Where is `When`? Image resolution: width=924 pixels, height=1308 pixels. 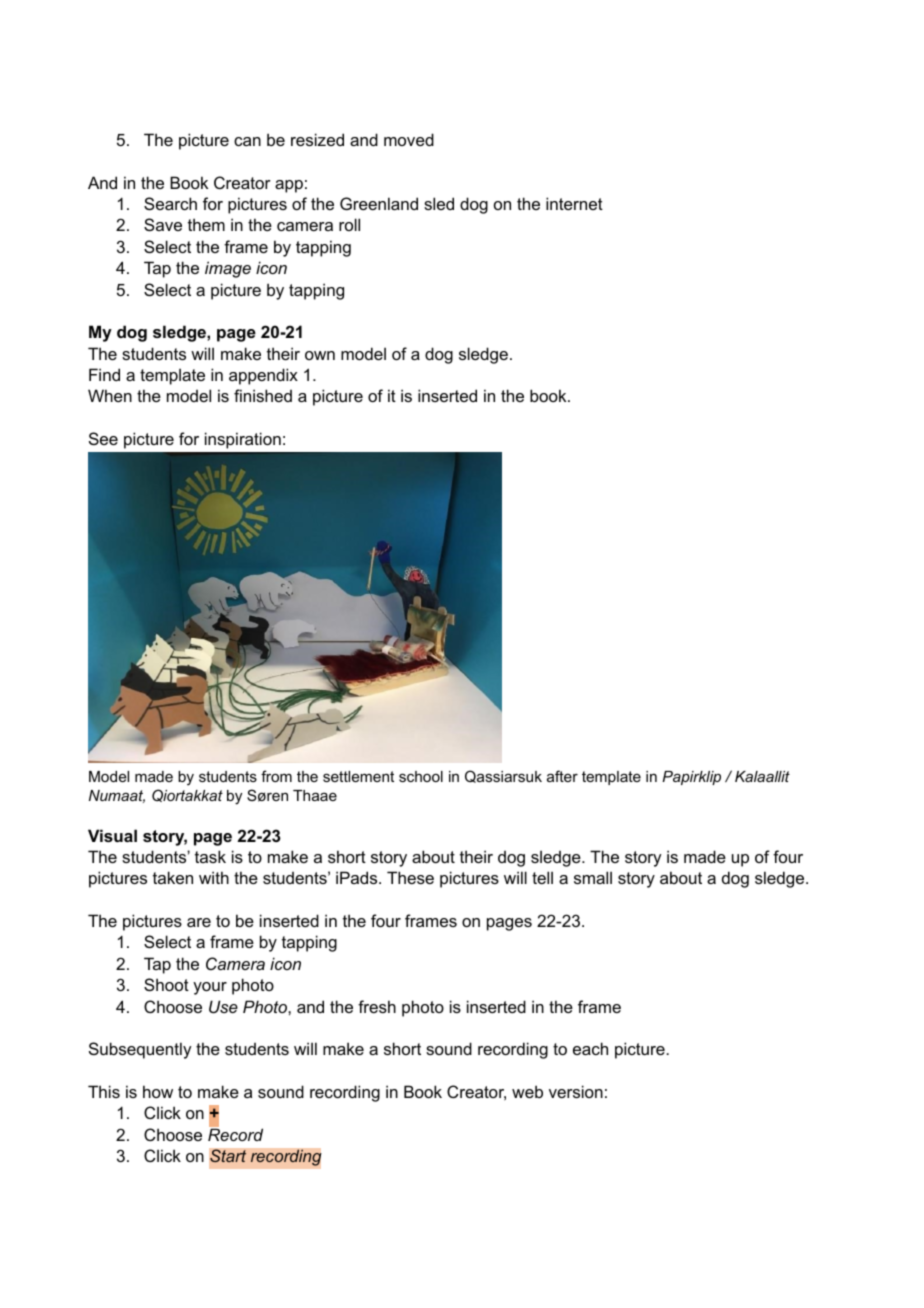 When is located at coordinates (110, 395).
